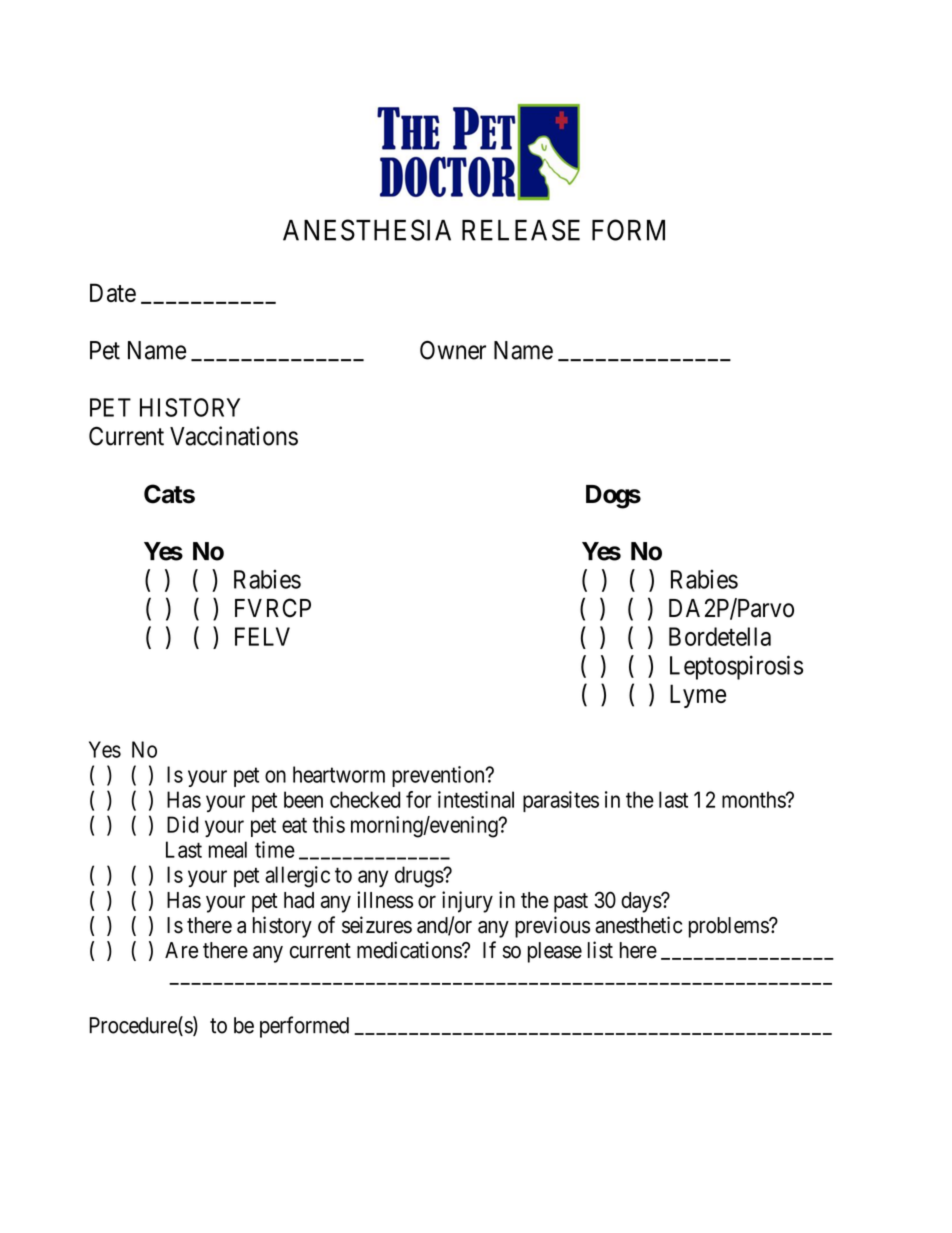 Image resolution: width=952 pixels, height=1233 pixels. I want to click on Lyme, so click(698, 696).
